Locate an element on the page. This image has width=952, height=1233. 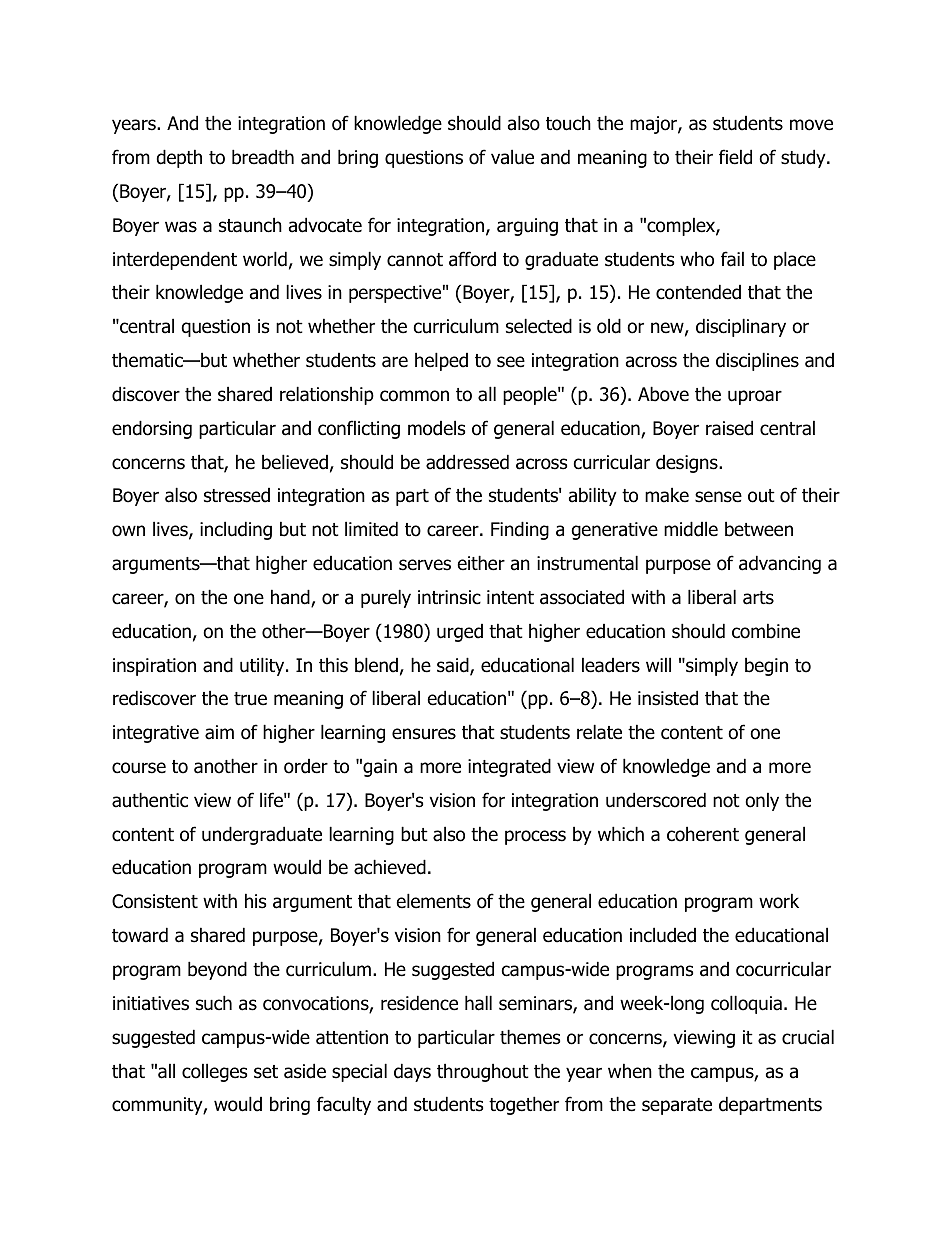
stressed is located at coordinates (237, 495).
